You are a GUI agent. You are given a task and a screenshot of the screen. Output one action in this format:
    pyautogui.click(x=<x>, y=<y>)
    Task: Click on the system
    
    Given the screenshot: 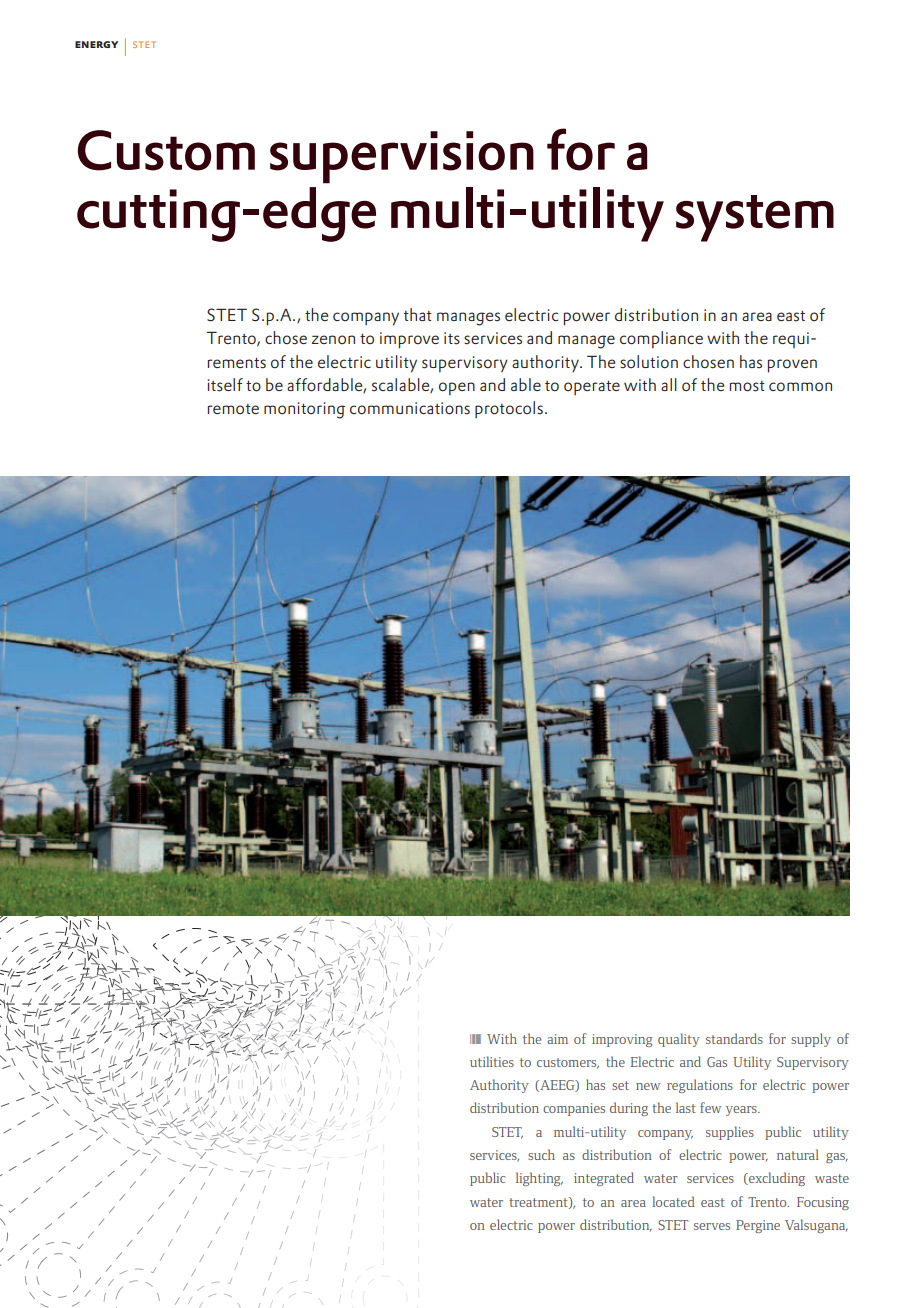 What is the action you would take?
    pyautogui.click(x=755, y=218)
